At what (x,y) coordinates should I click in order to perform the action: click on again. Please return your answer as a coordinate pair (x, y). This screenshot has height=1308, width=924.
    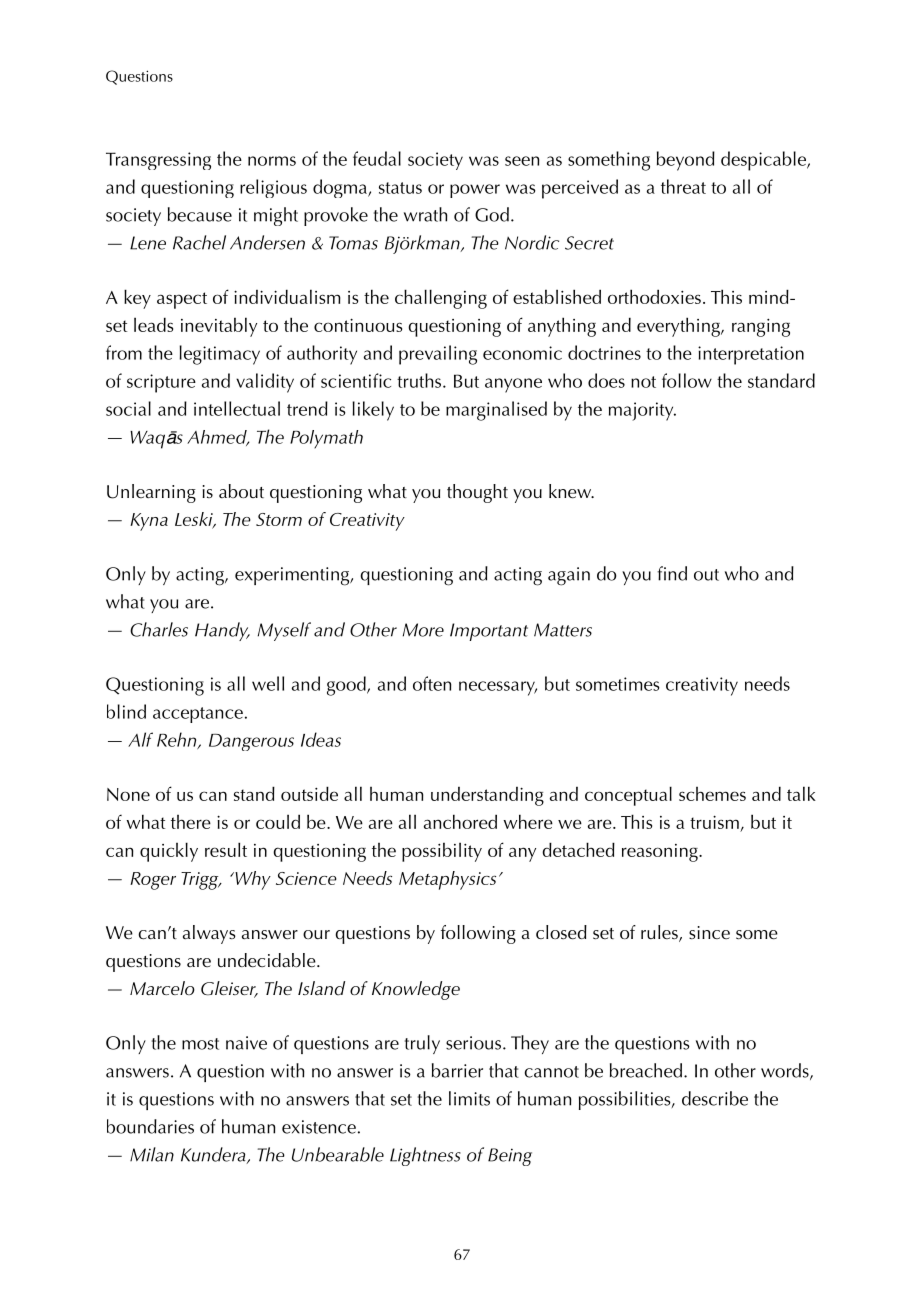
    Looking at the image, I should click on (569, 576).
